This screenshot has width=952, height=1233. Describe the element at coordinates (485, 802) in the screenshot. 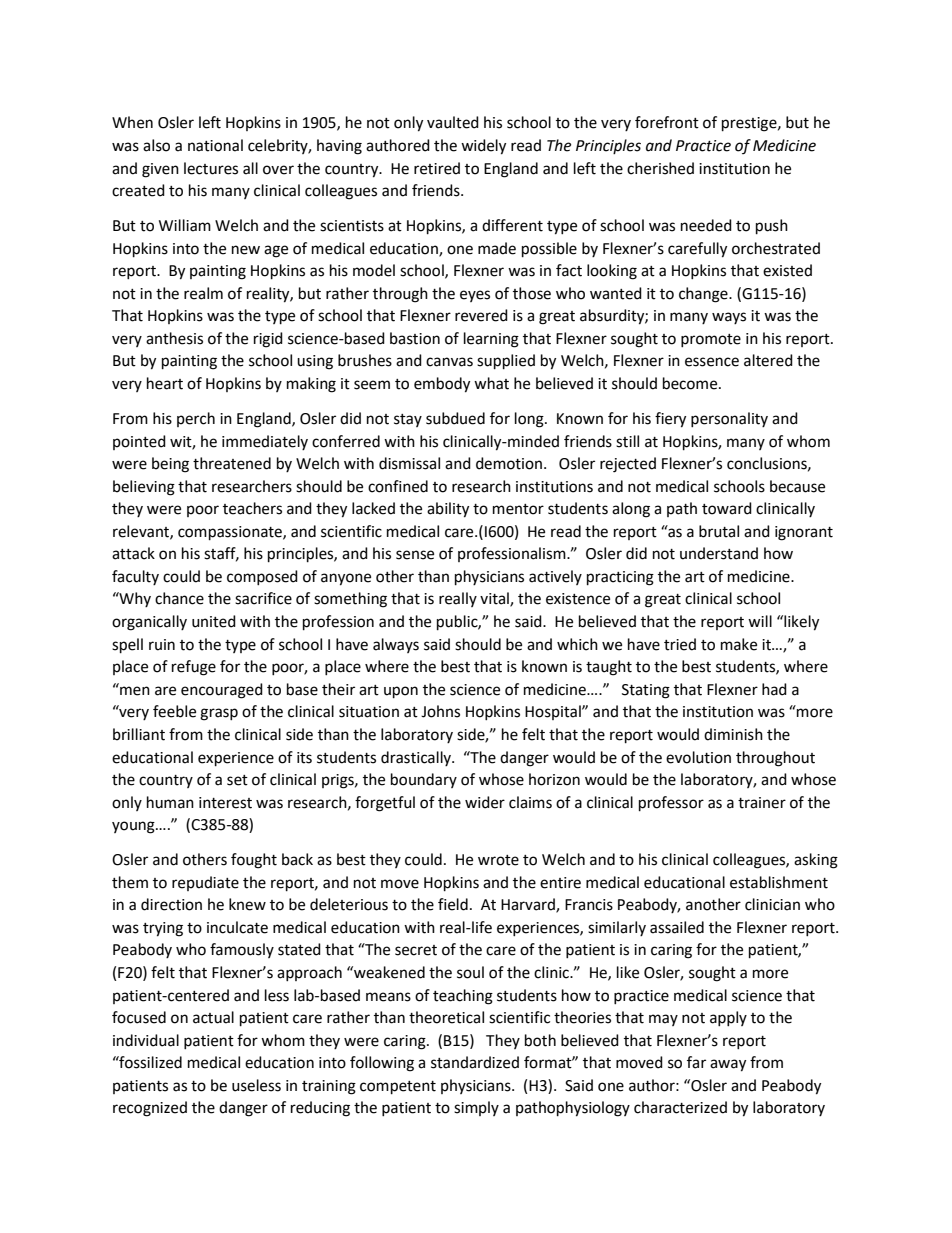

I see `wider` at that location.
